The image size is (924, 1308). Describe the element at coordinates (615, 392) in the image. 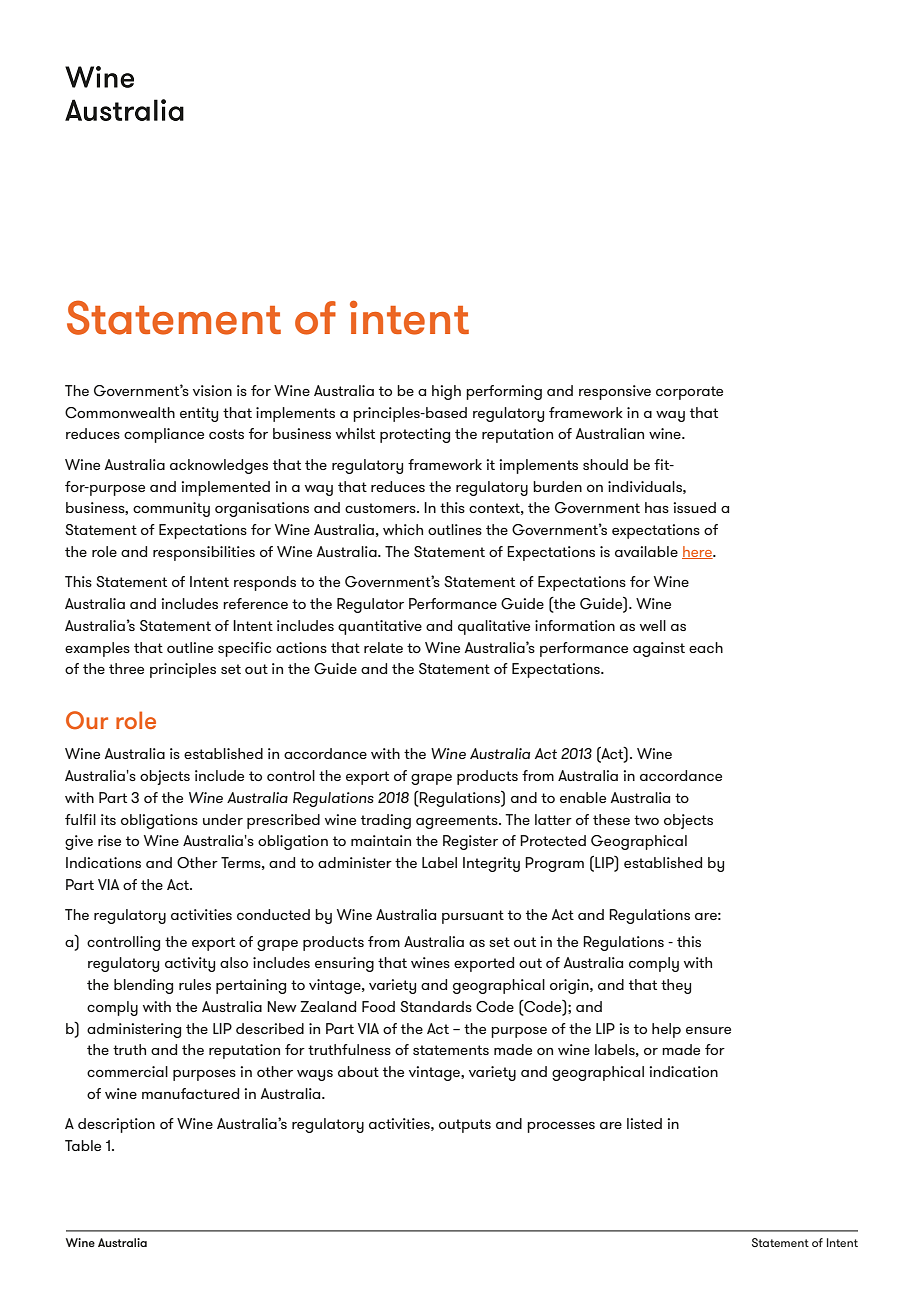

I see `responsive` at that location.
